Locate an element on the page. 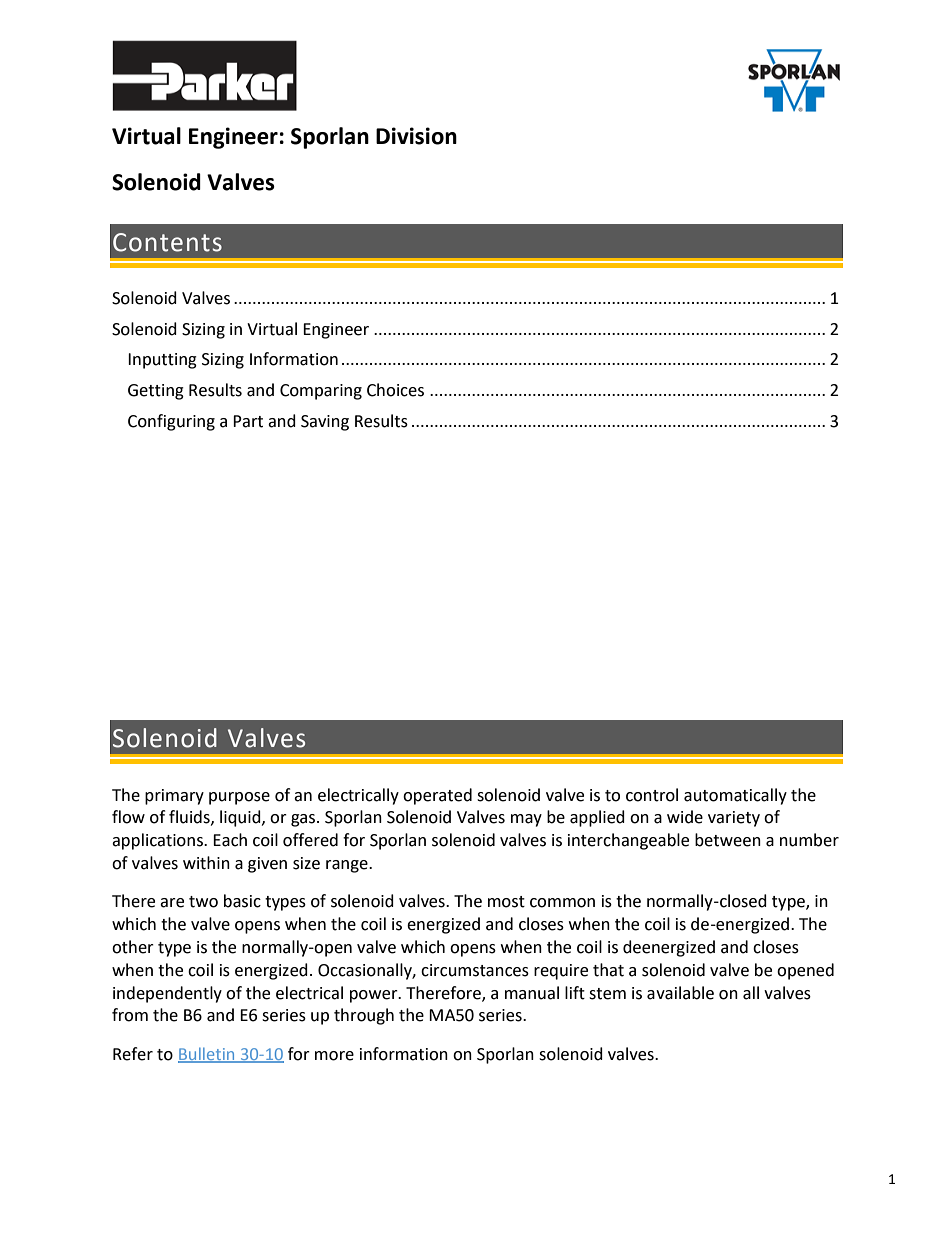  Contents is located at coordinates (167, 242).
